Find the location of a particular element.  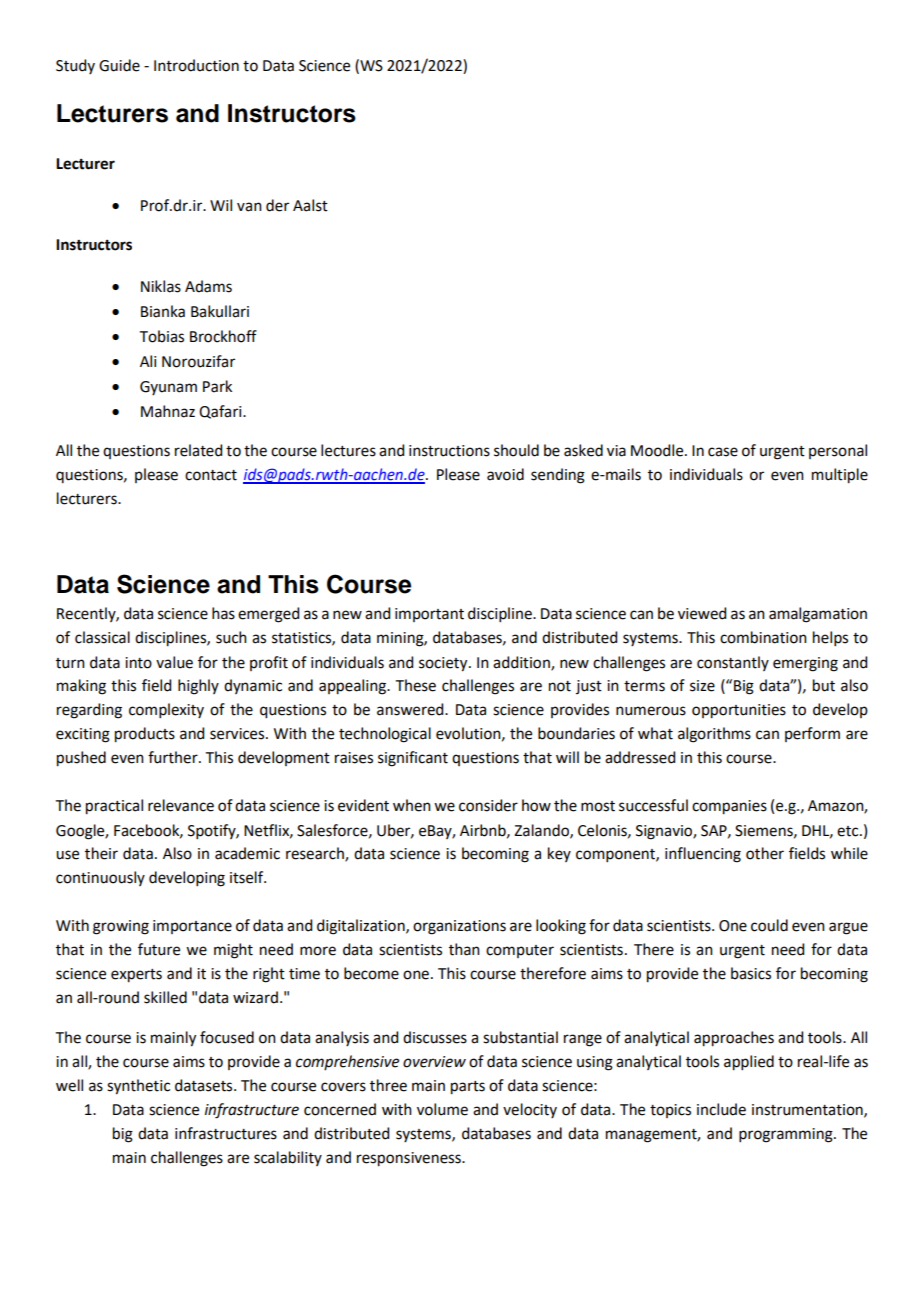

programming is located at coordinates (787, 1135).
